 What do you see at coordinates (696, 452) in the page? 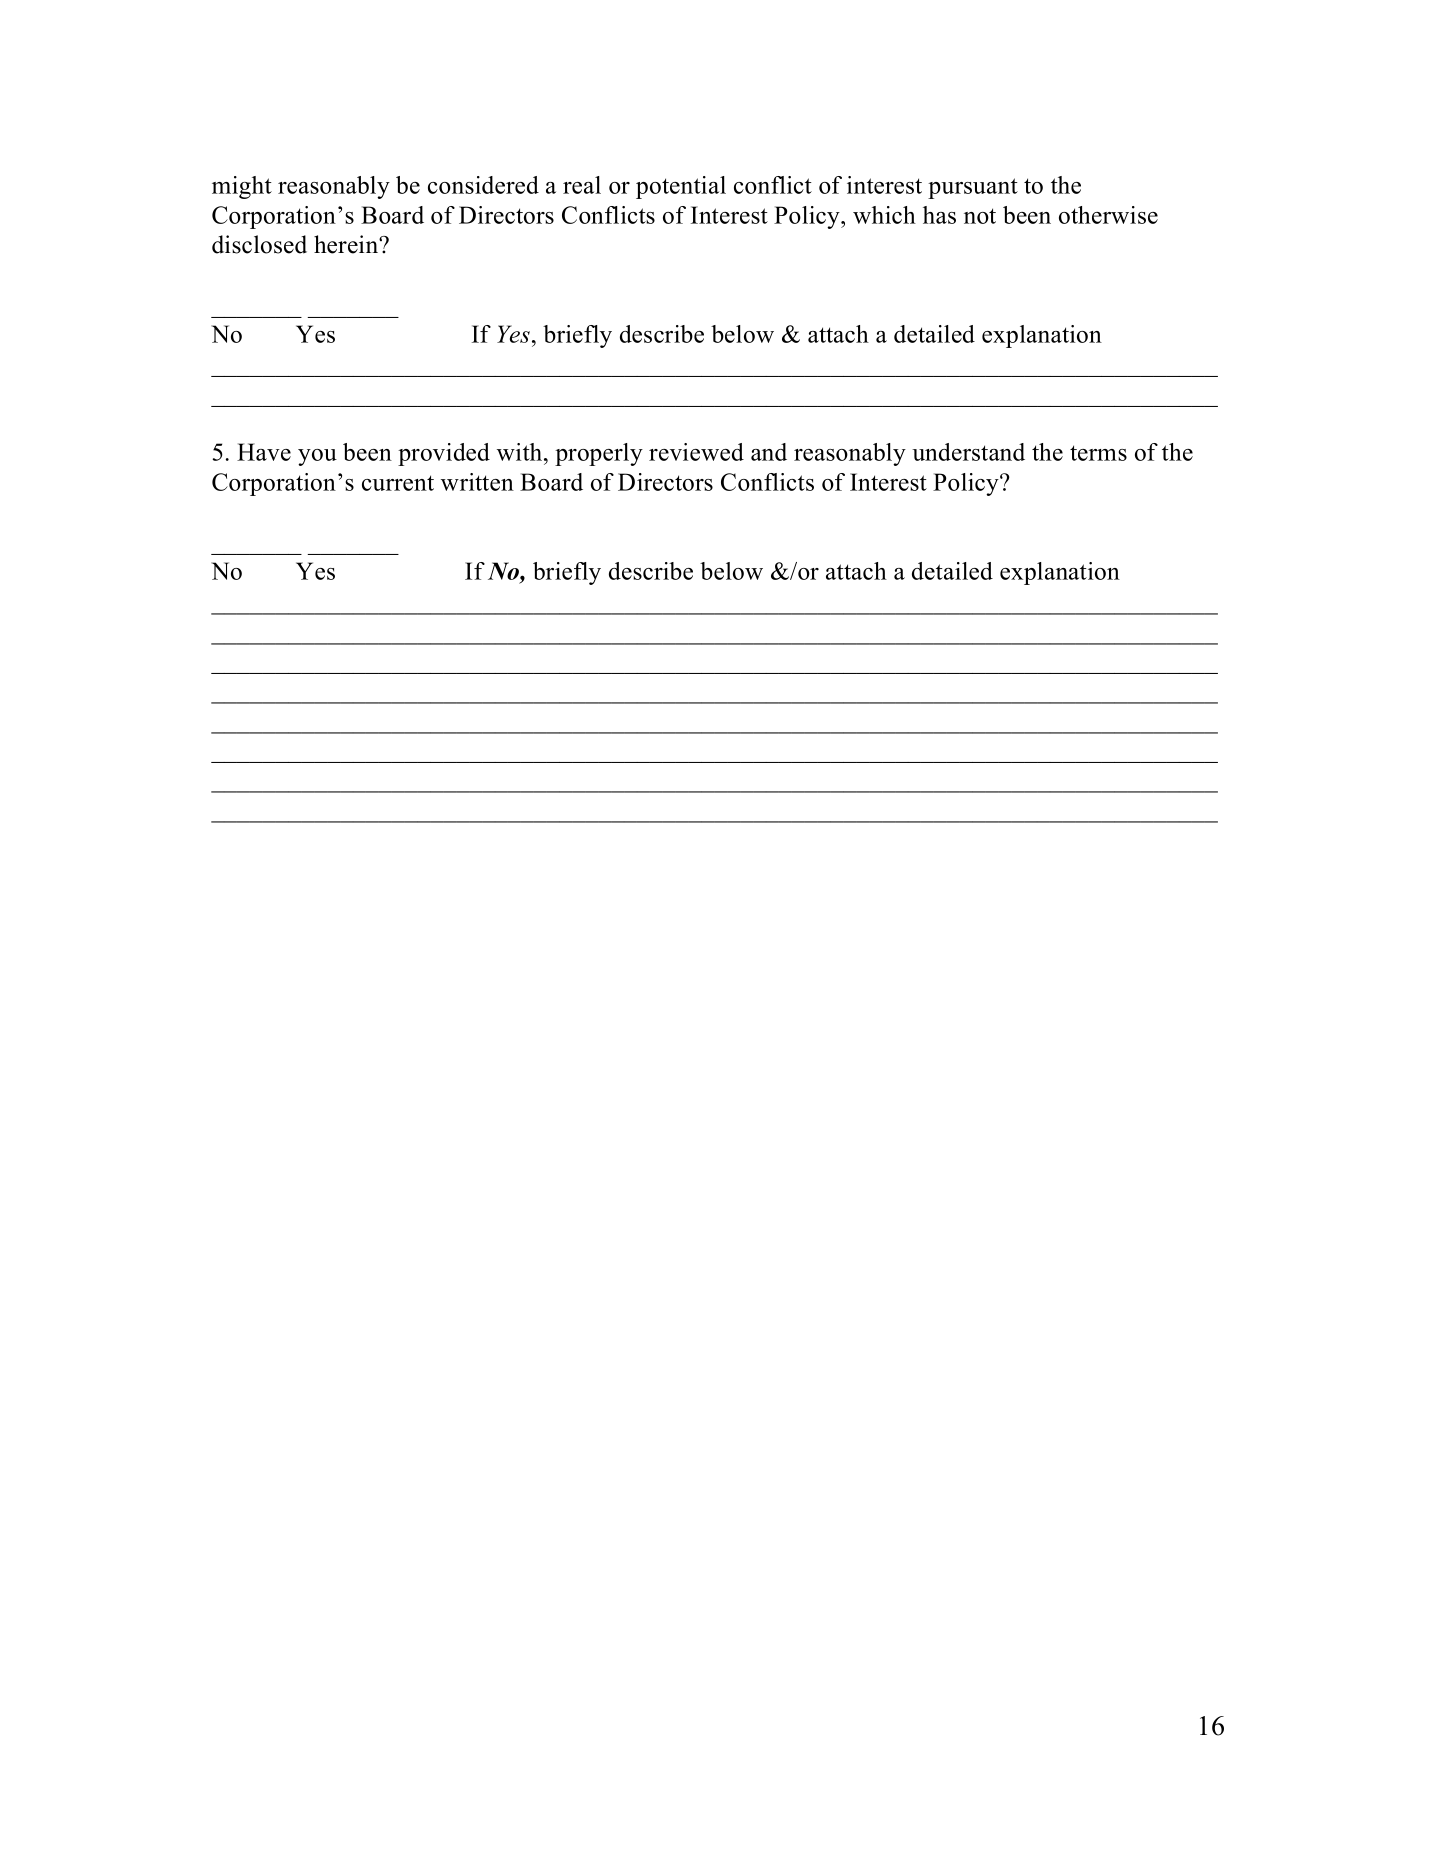
I see `reviewed` at bounding box center [696, 452].
